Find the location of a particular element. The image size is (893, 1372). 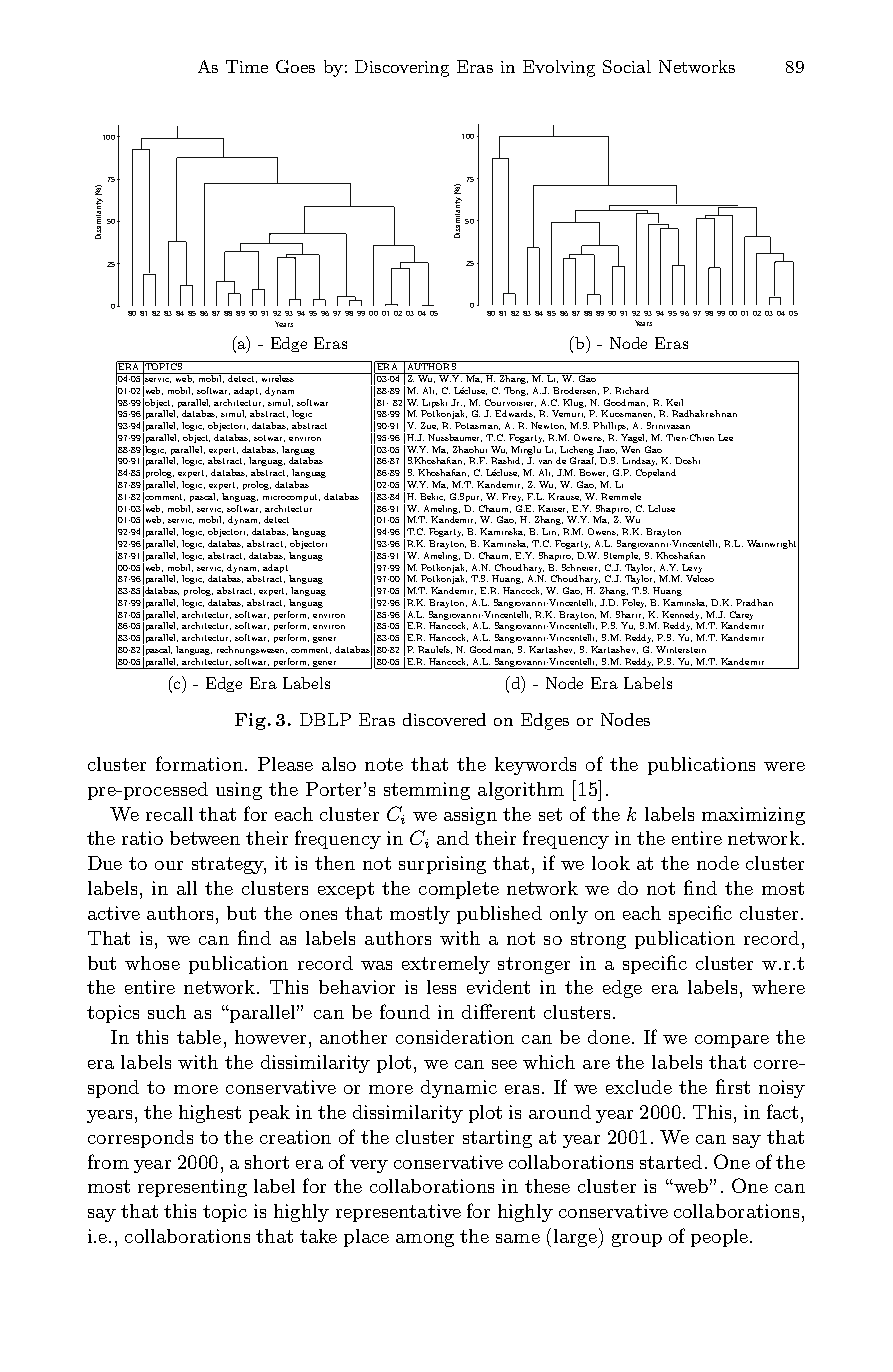

Fig is located at coordinates (250, 721).
